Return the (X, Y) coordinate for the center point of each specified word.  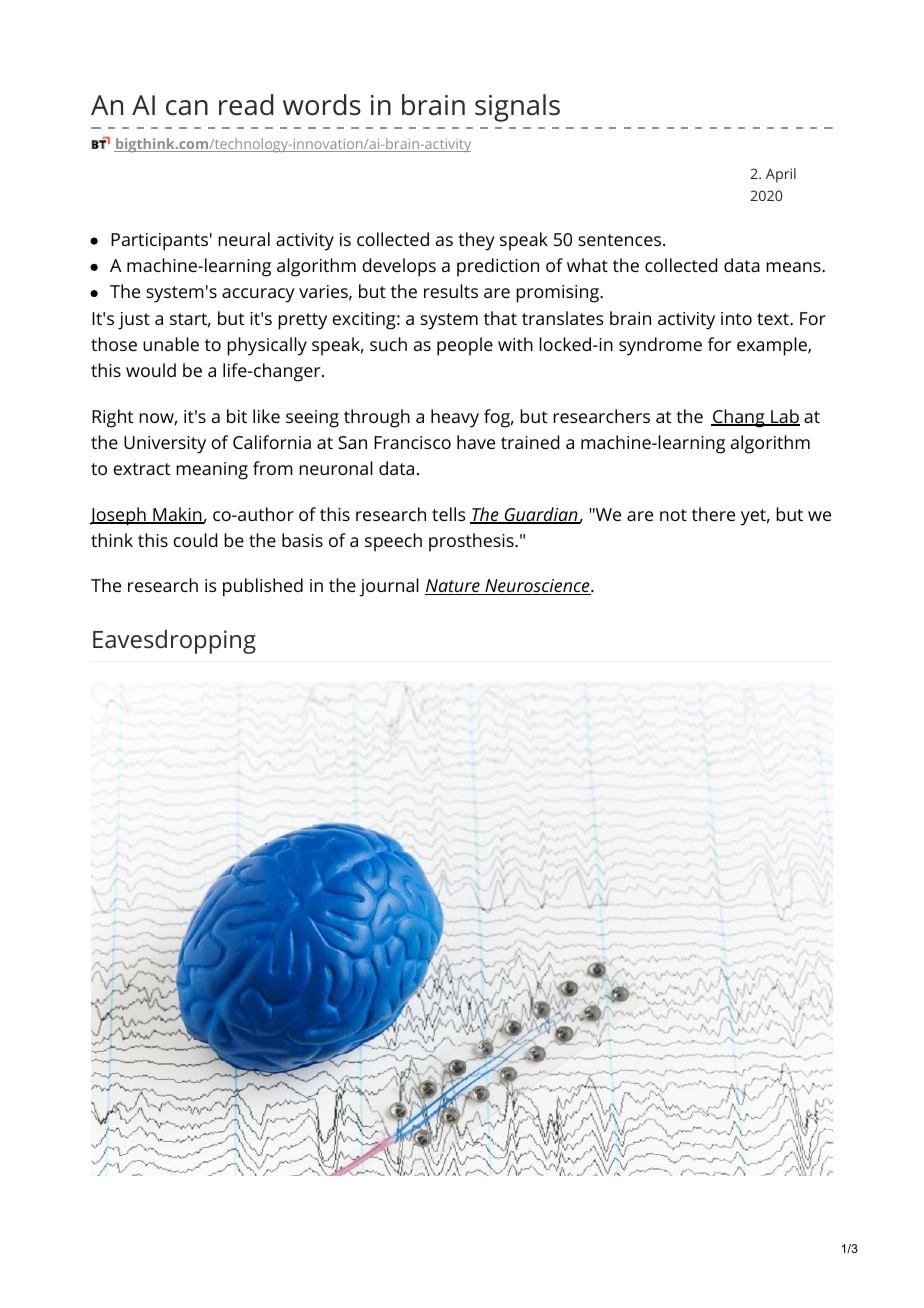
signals (517, 108)
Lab (784, 417)
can (187, 108)
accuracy (258, 295)
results (451, 291)
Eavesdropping (174, 642)
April (781, 175)
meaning (212, 471)
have (476, 442)
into (736, 318)
